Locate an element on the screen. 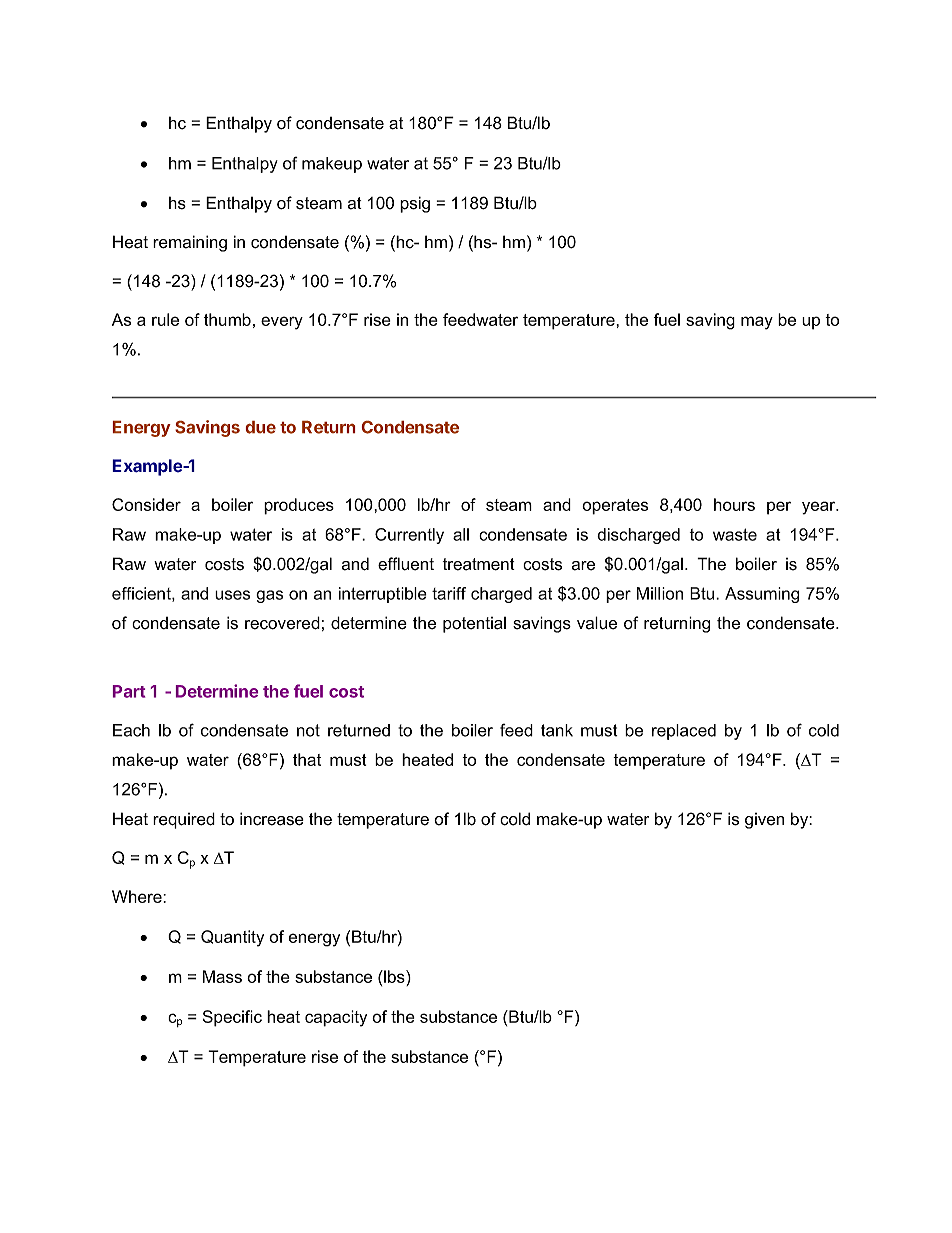  may is located at coordinates (757, 323).
